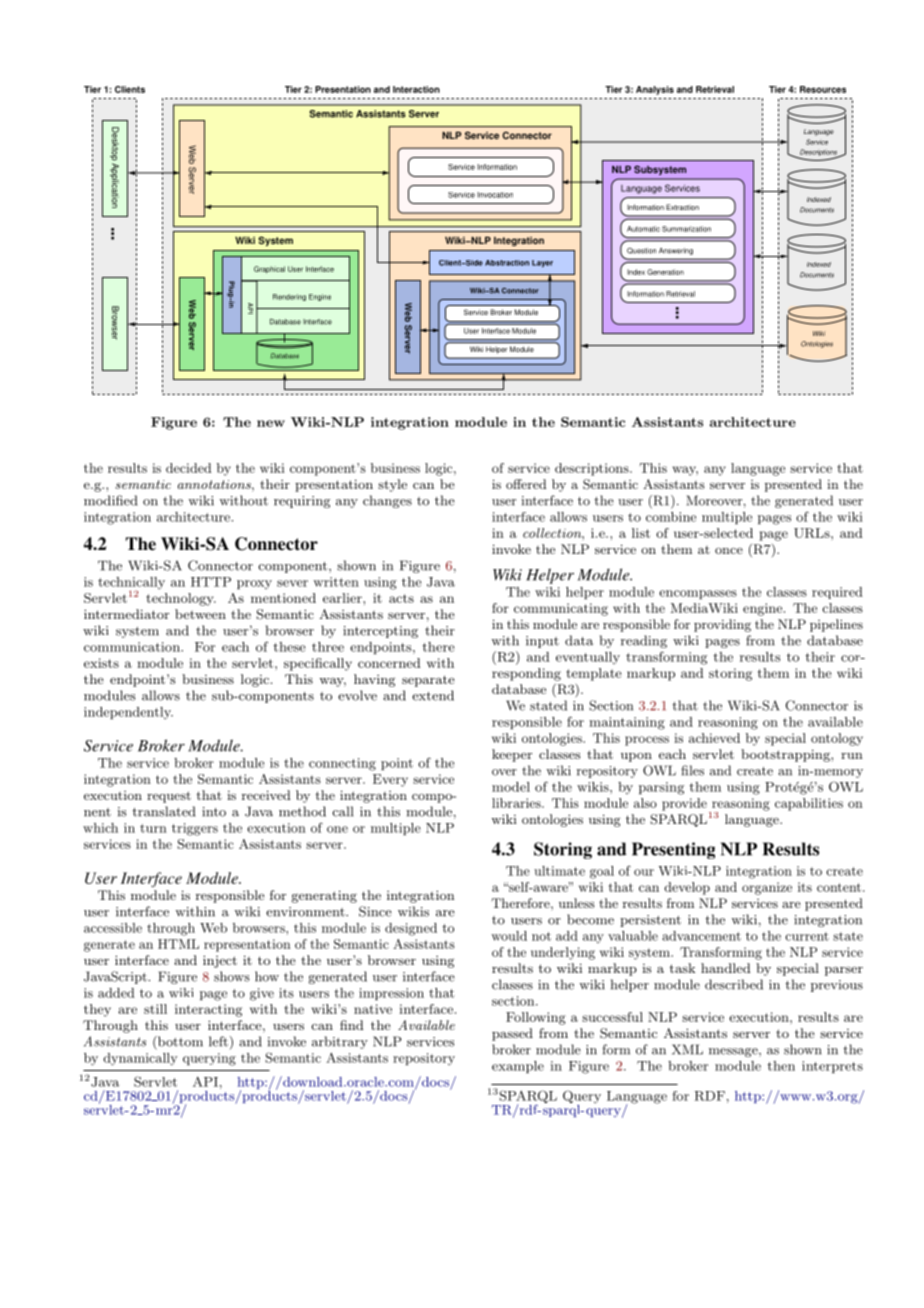 The width and height of the screenshot is (924, 1308). Describe the element at coordinates (698, 594) in the screenshot. I see `encompasses` at that location.
